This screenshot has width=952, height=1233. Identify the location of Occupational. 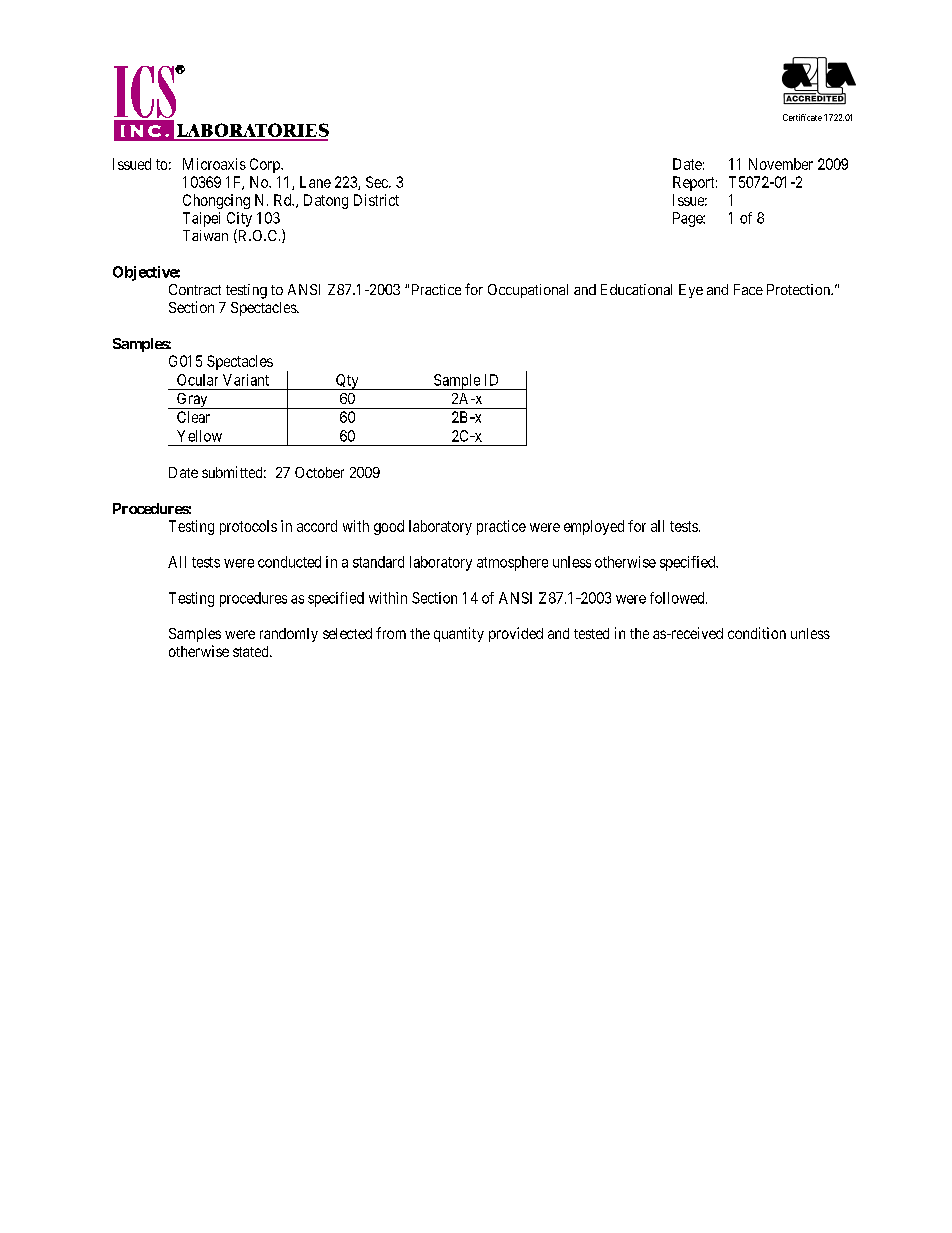
(528, 291).
